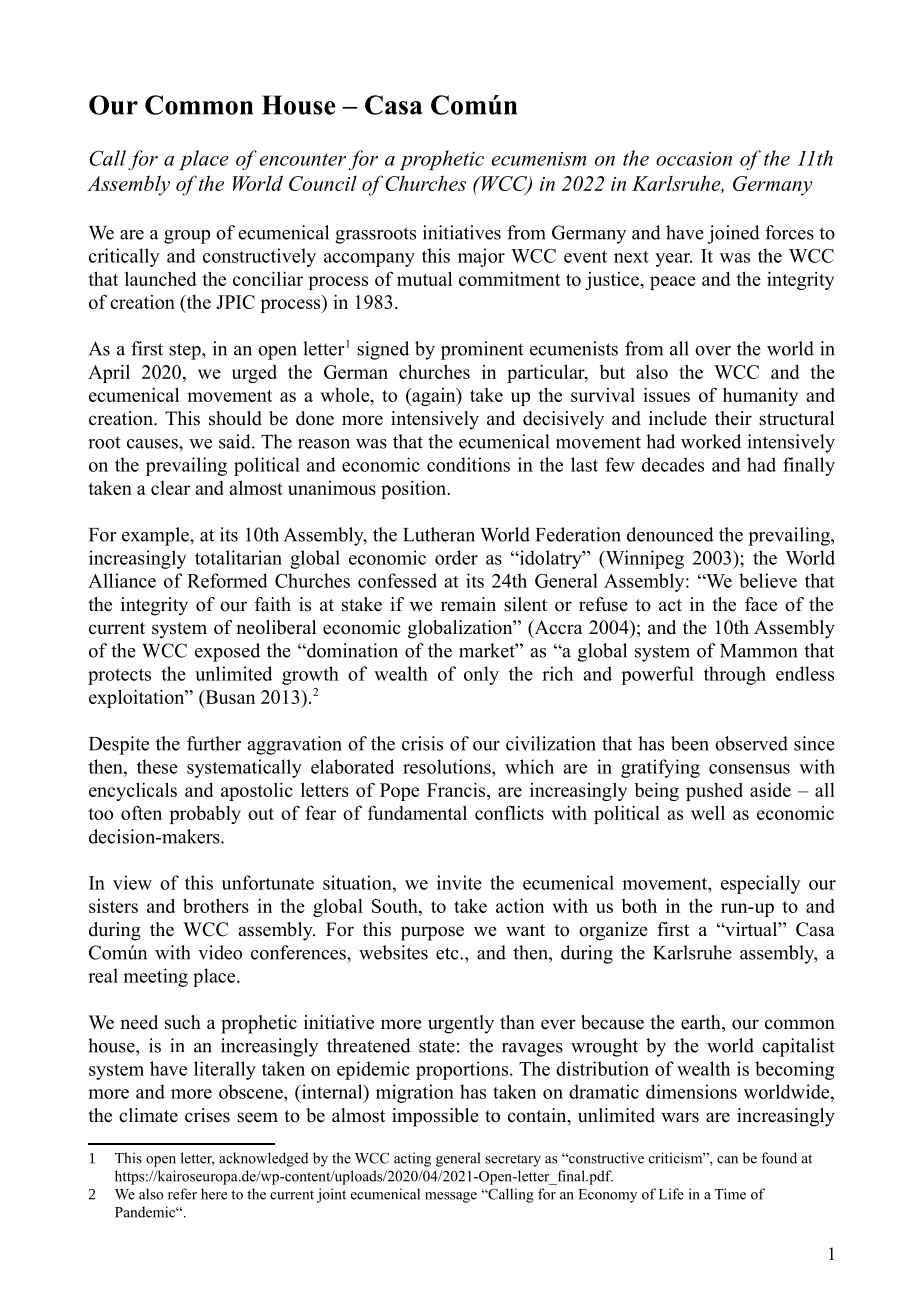  What do you see at coordinates (417, 812) in the image?
I see `fundamental` at bounding box center [417, 812].
